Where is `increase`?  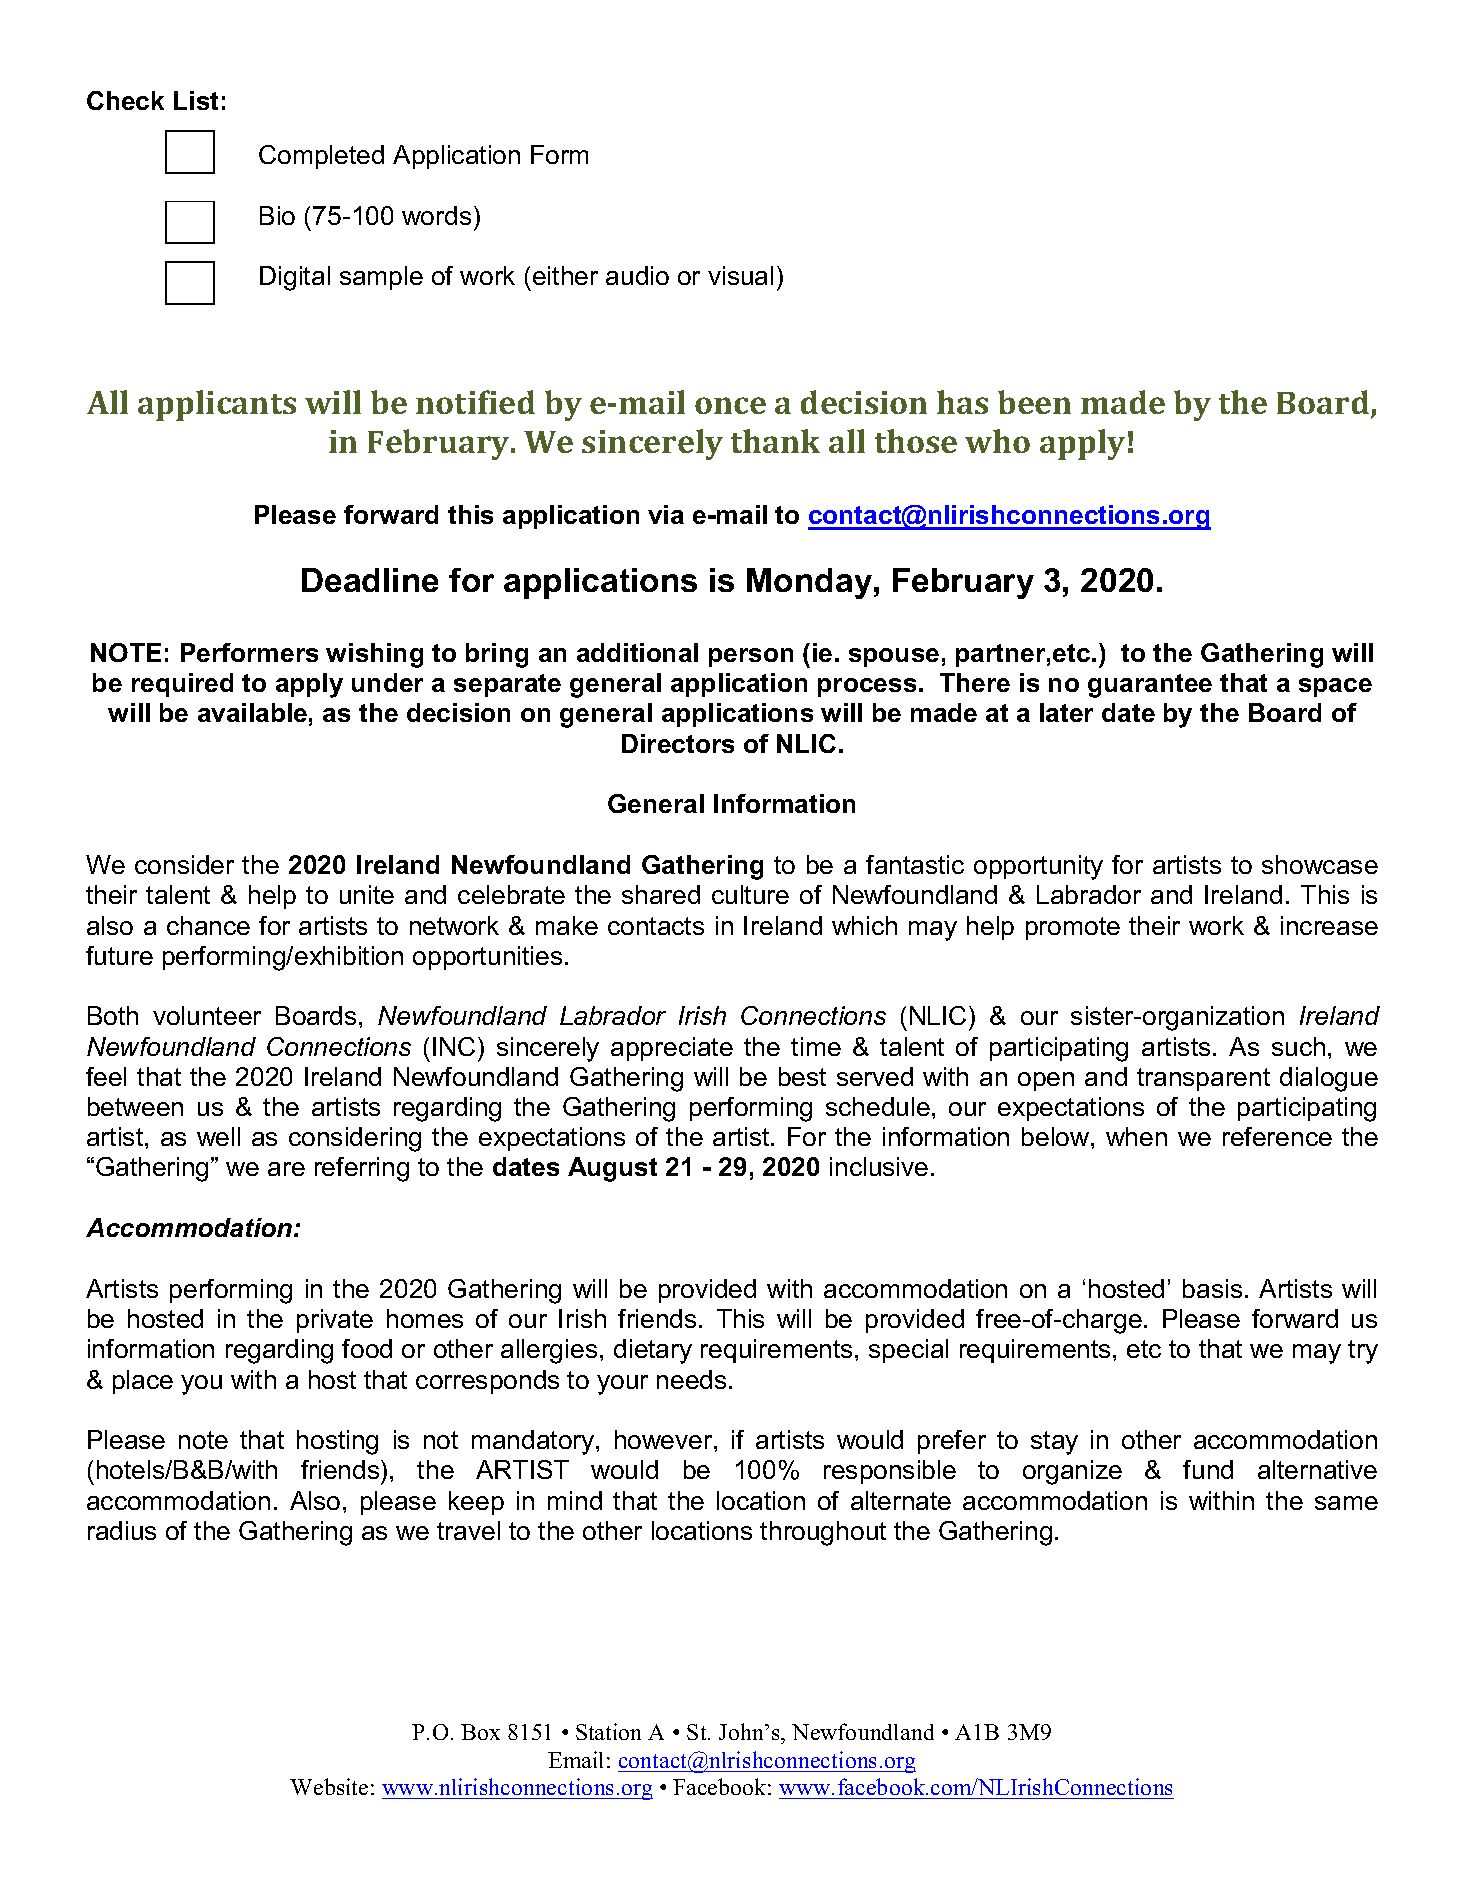
increase is located at coordinates (1329, 925).
